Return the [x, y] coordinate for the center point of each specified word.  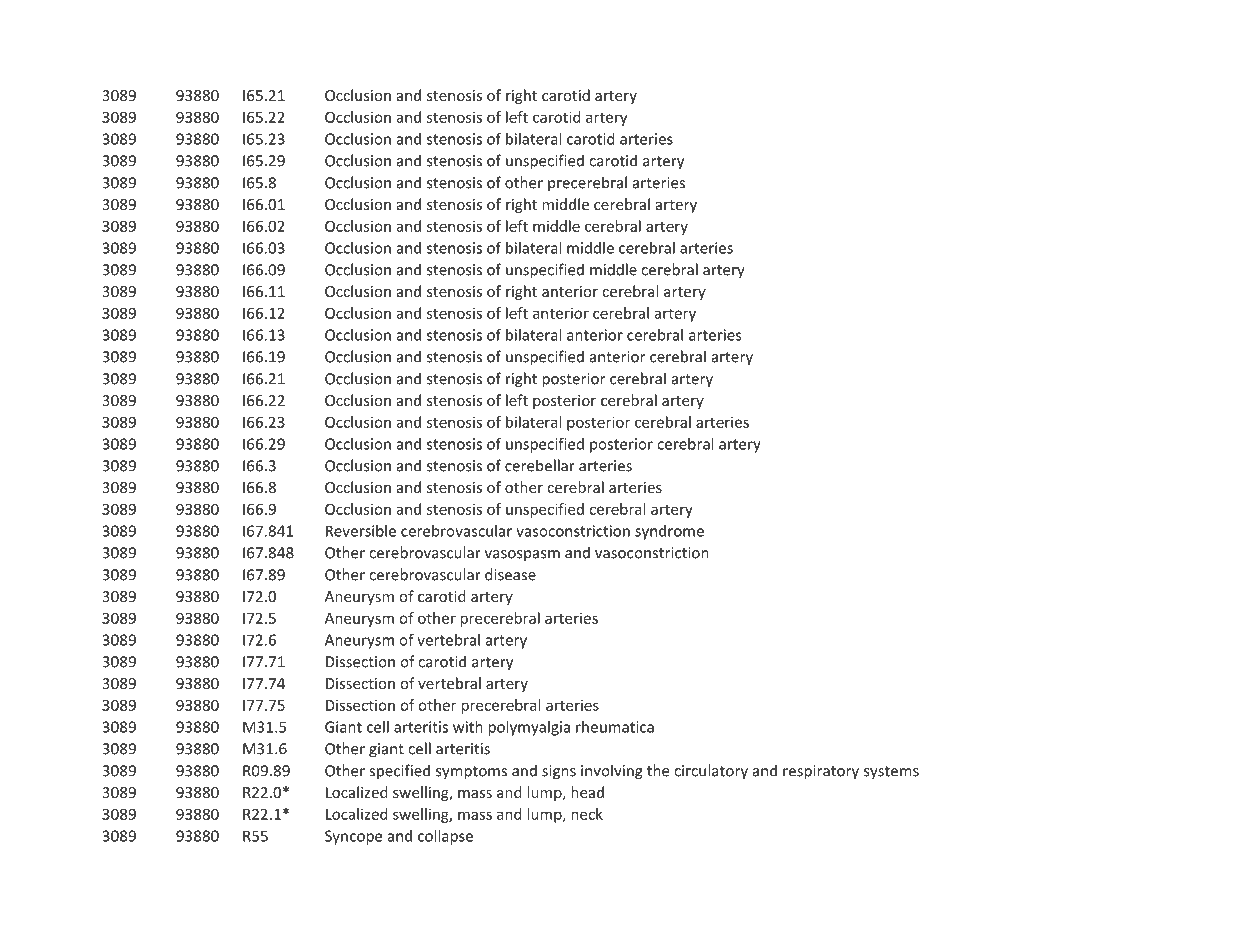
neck [587, 814]
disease [510, 574]
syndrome [669, 532]
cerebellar [540, 465]
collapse [445, 837]
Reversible [361, 531]
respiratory [821, 772]
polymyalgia [529, 728]
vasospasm [522, 555]
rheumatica [615, 727]
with [468, 727]
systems [891, 773]
